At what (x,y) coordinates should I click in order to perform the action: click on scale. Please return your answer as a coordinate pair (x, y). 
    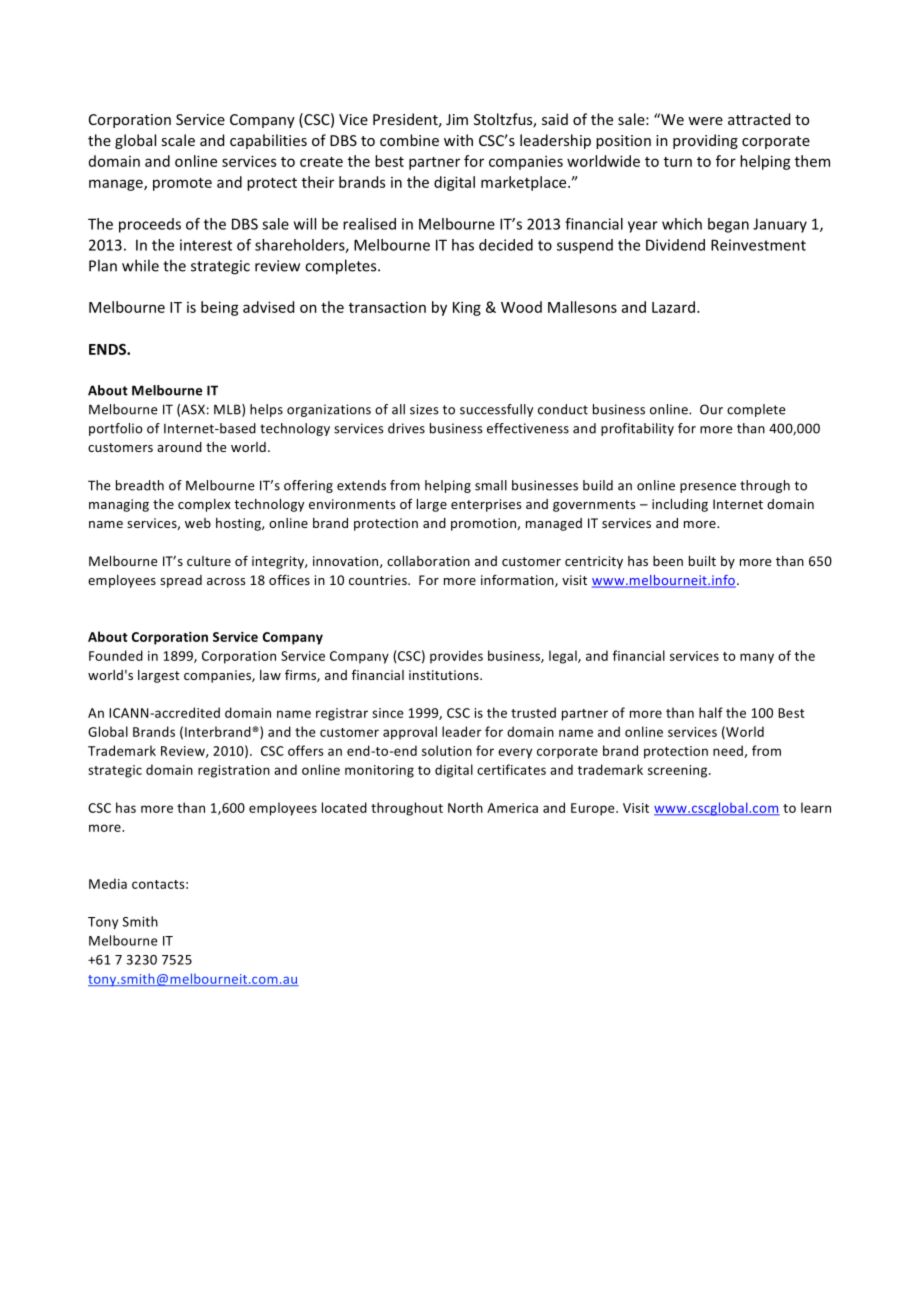
    Looking at the image, I should click on (178, 140).
